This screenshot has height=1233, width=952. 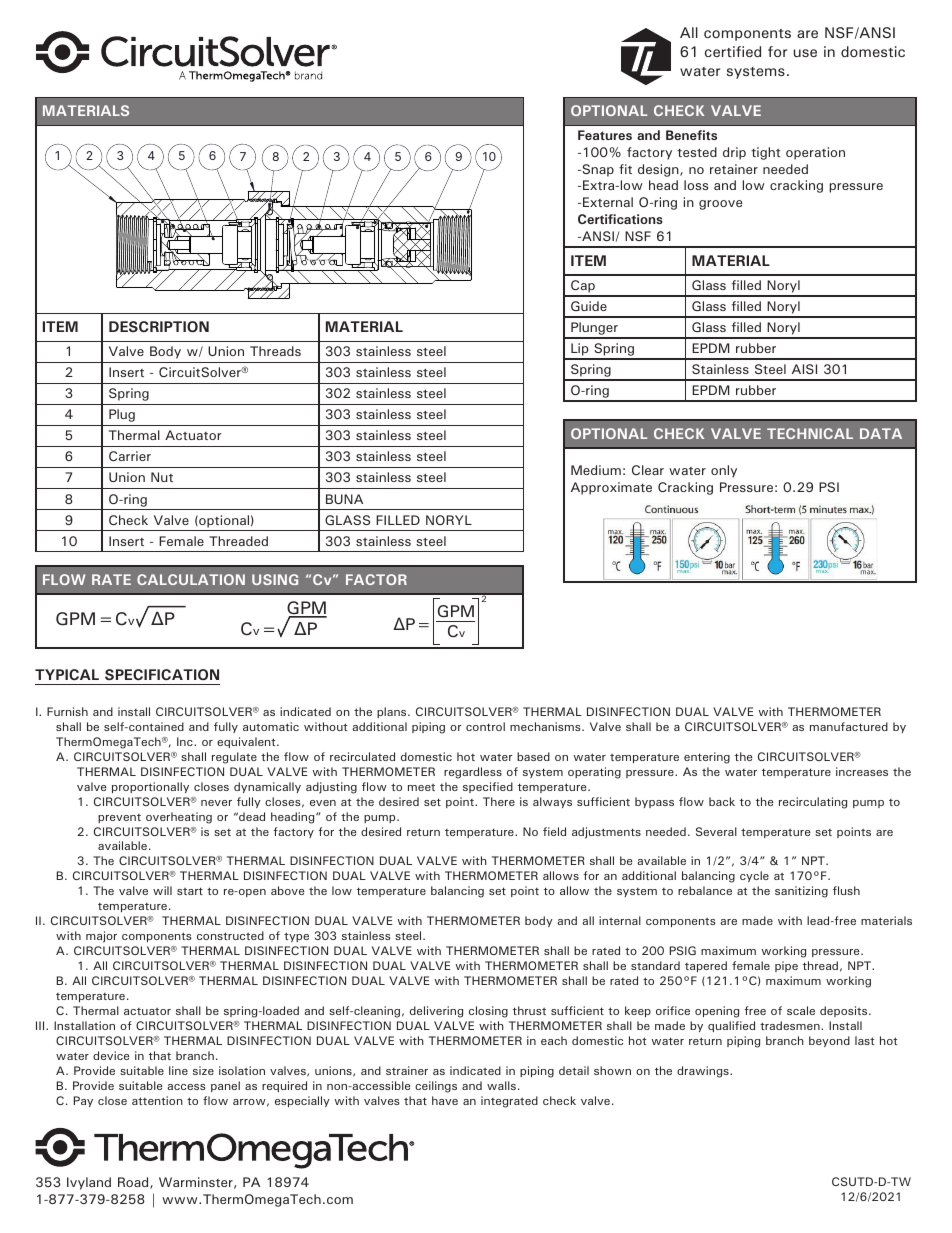 What do you see at coordinates (554, 831) in the screenshot?
I see `field` at bounding box center [554, 831].
